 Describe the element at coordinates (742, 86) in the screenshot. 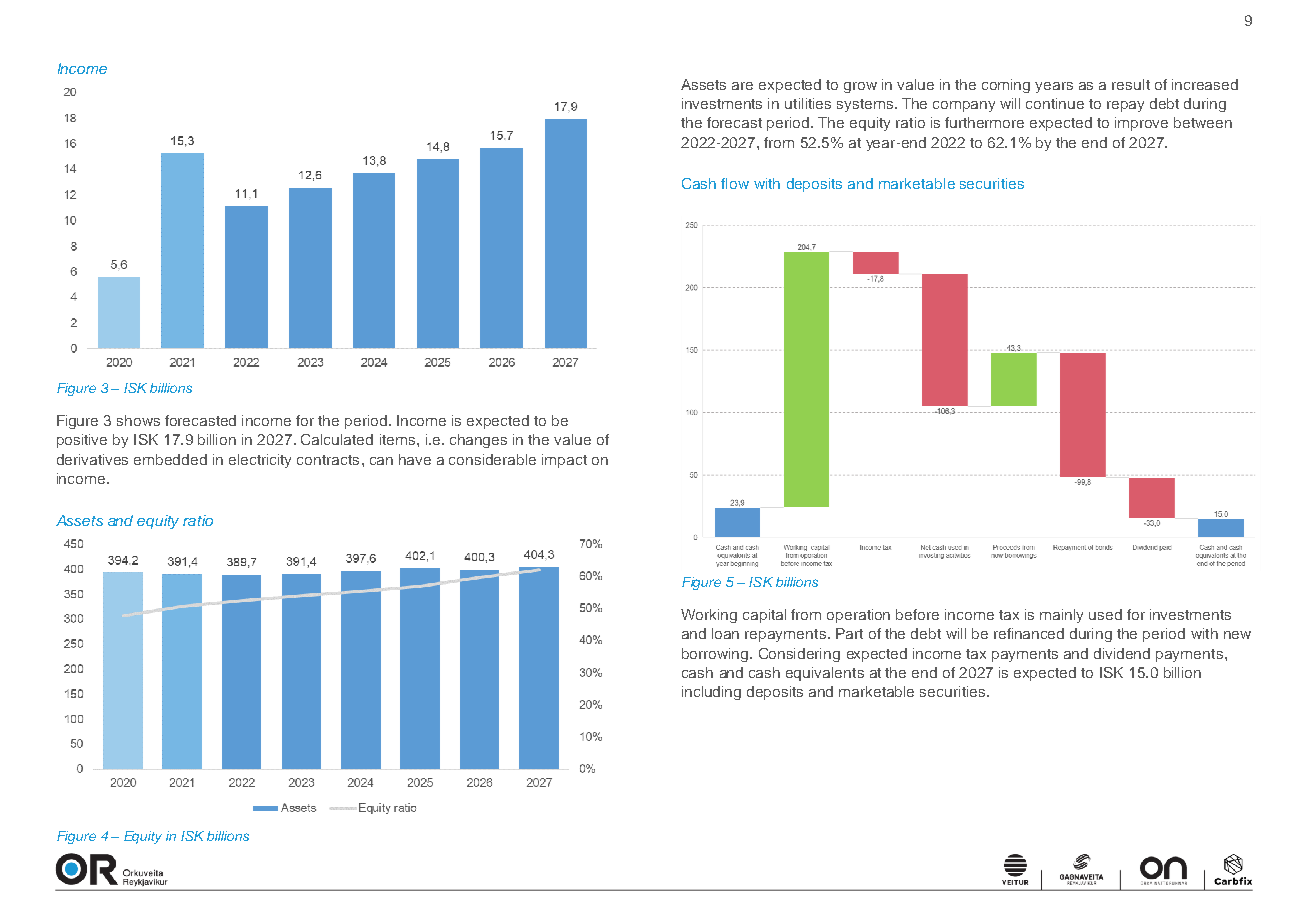

I see `are` at that location.
